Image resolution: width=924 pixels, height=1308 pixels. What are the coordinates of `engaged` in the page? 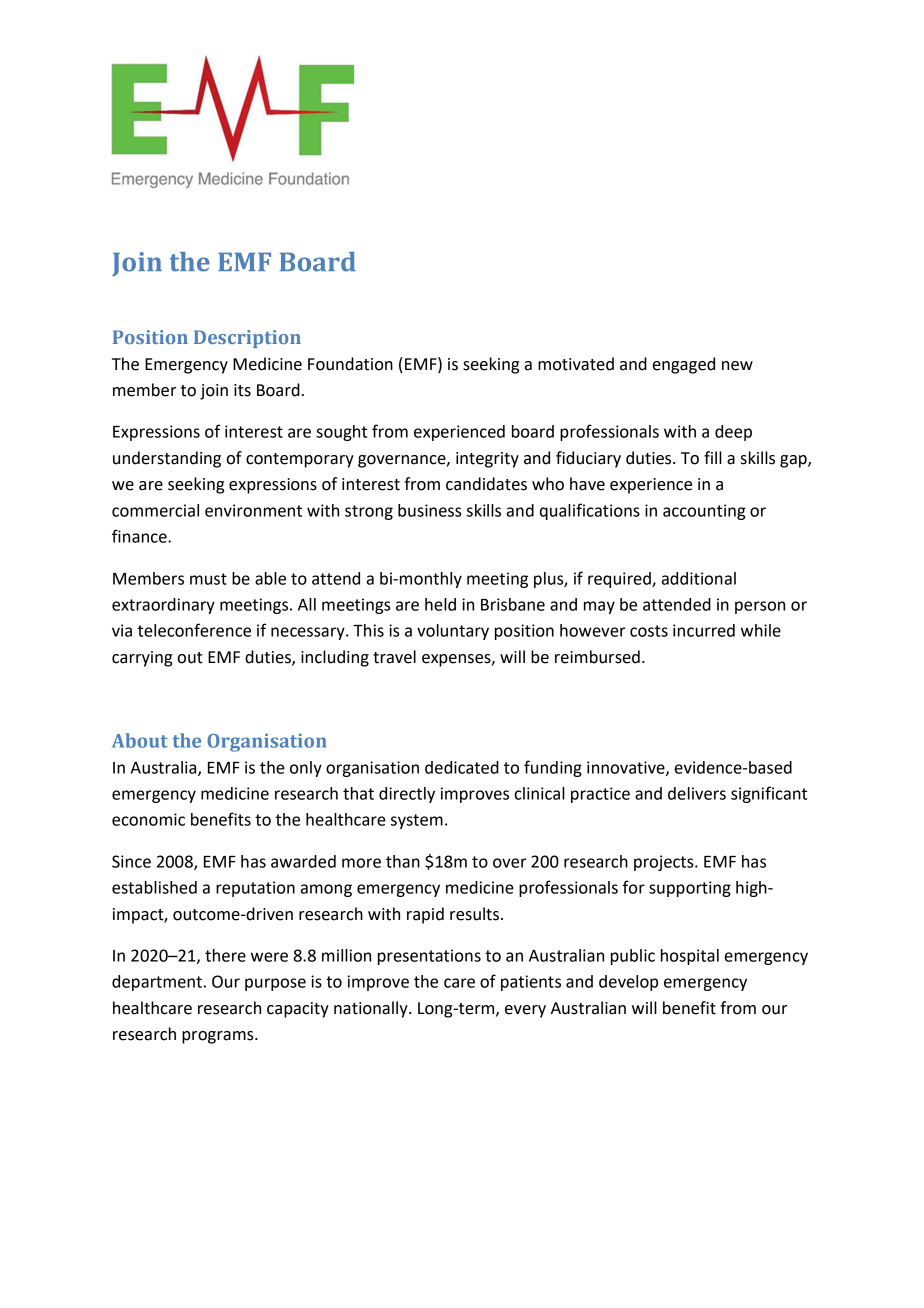 It's located at (684, 365).
